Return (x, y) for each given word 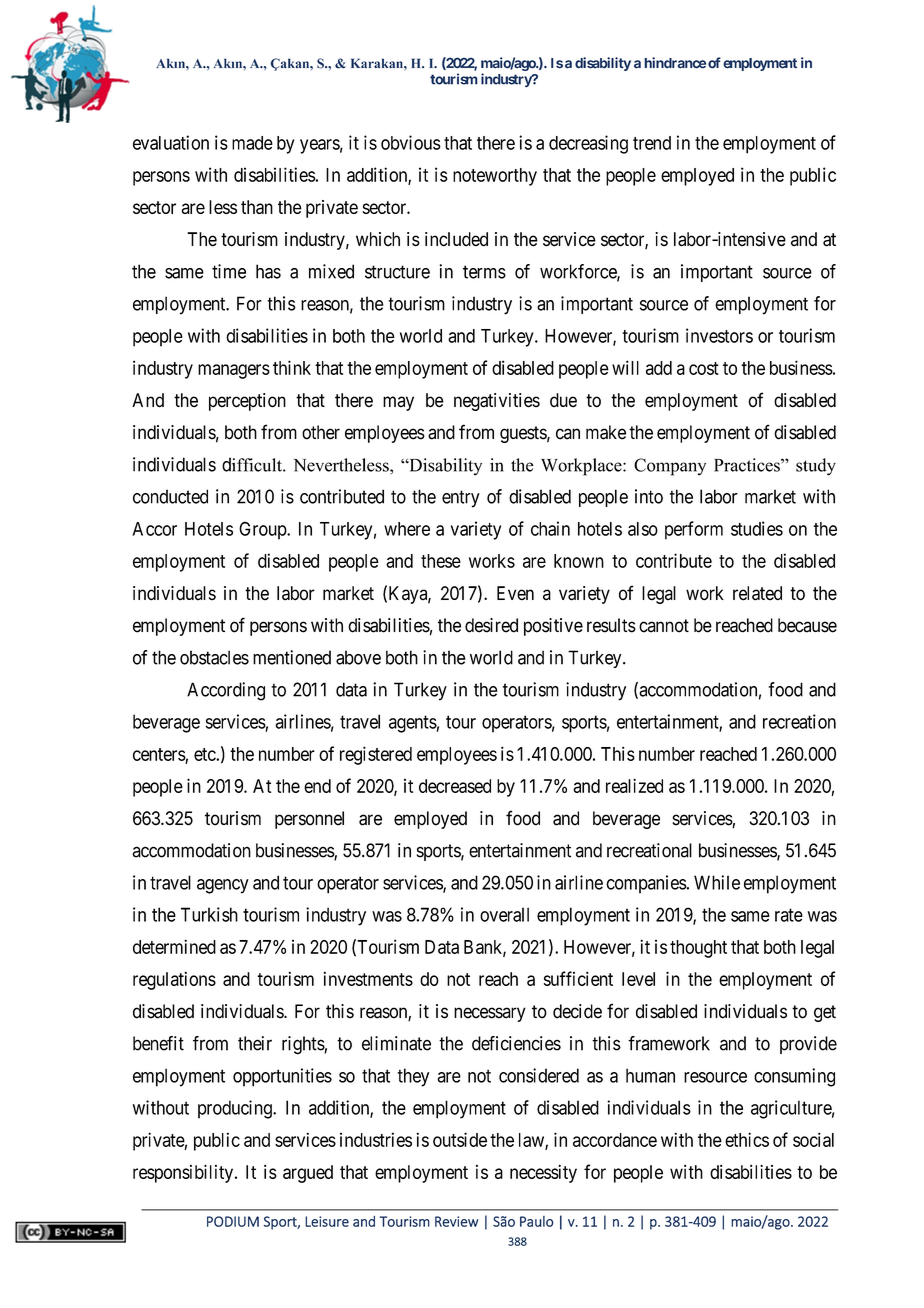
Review (456, 1221)
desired (491, 625)
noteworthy (495, 177)
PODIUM (233, 1221)
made (252, 143)
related (757, 593)
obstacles (214, 657)
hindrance (675, 63)
